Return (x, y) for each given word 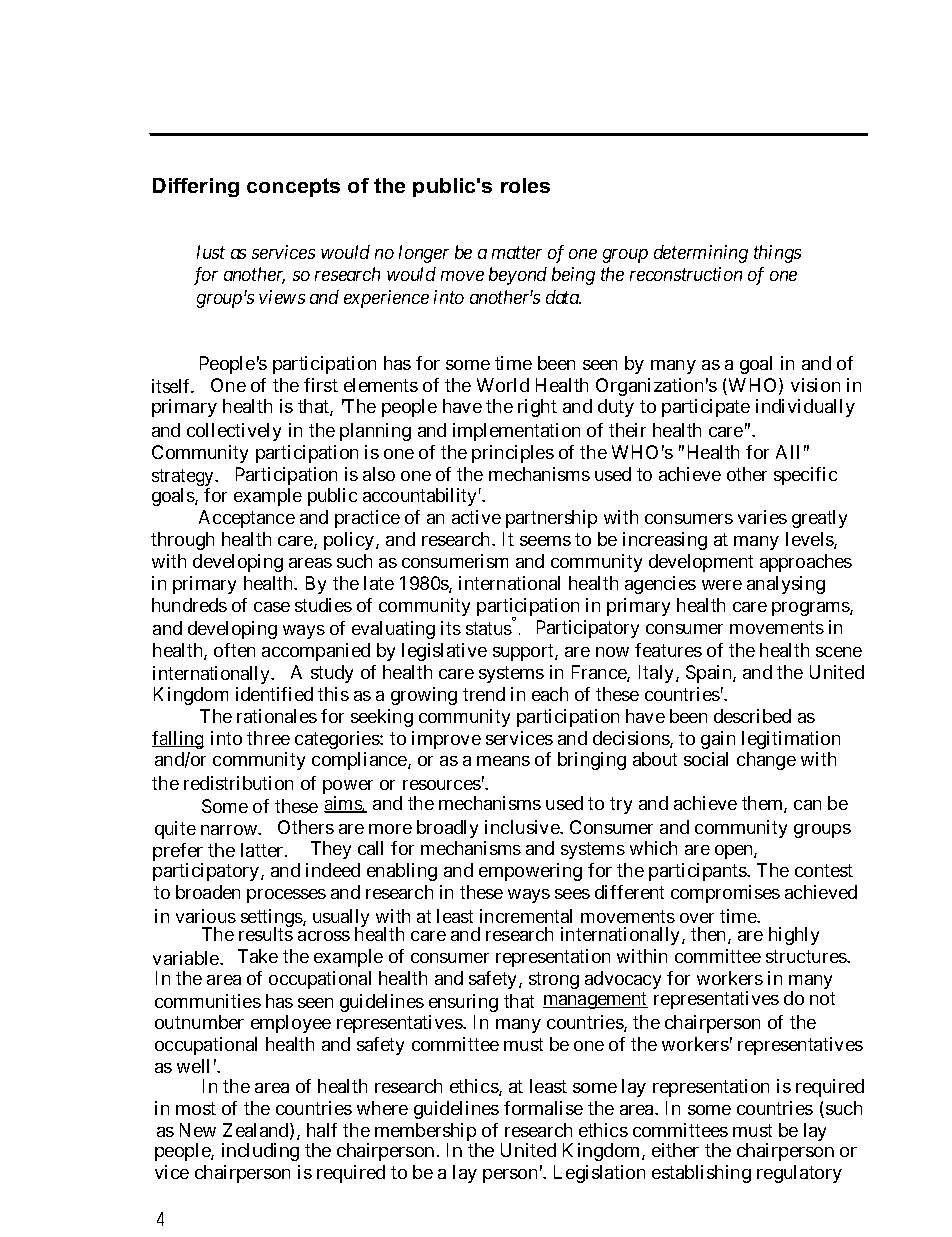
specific (805, 476)
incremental (526, 916)
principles (513, 454)
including (260, 1152)
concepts (293, 187)
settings (272, 919)
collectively (234, 432)
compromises (725, 894)
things (777, 254)
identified (274, 694)
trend (484, 694)
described (752, 716)
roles (525, 185)
